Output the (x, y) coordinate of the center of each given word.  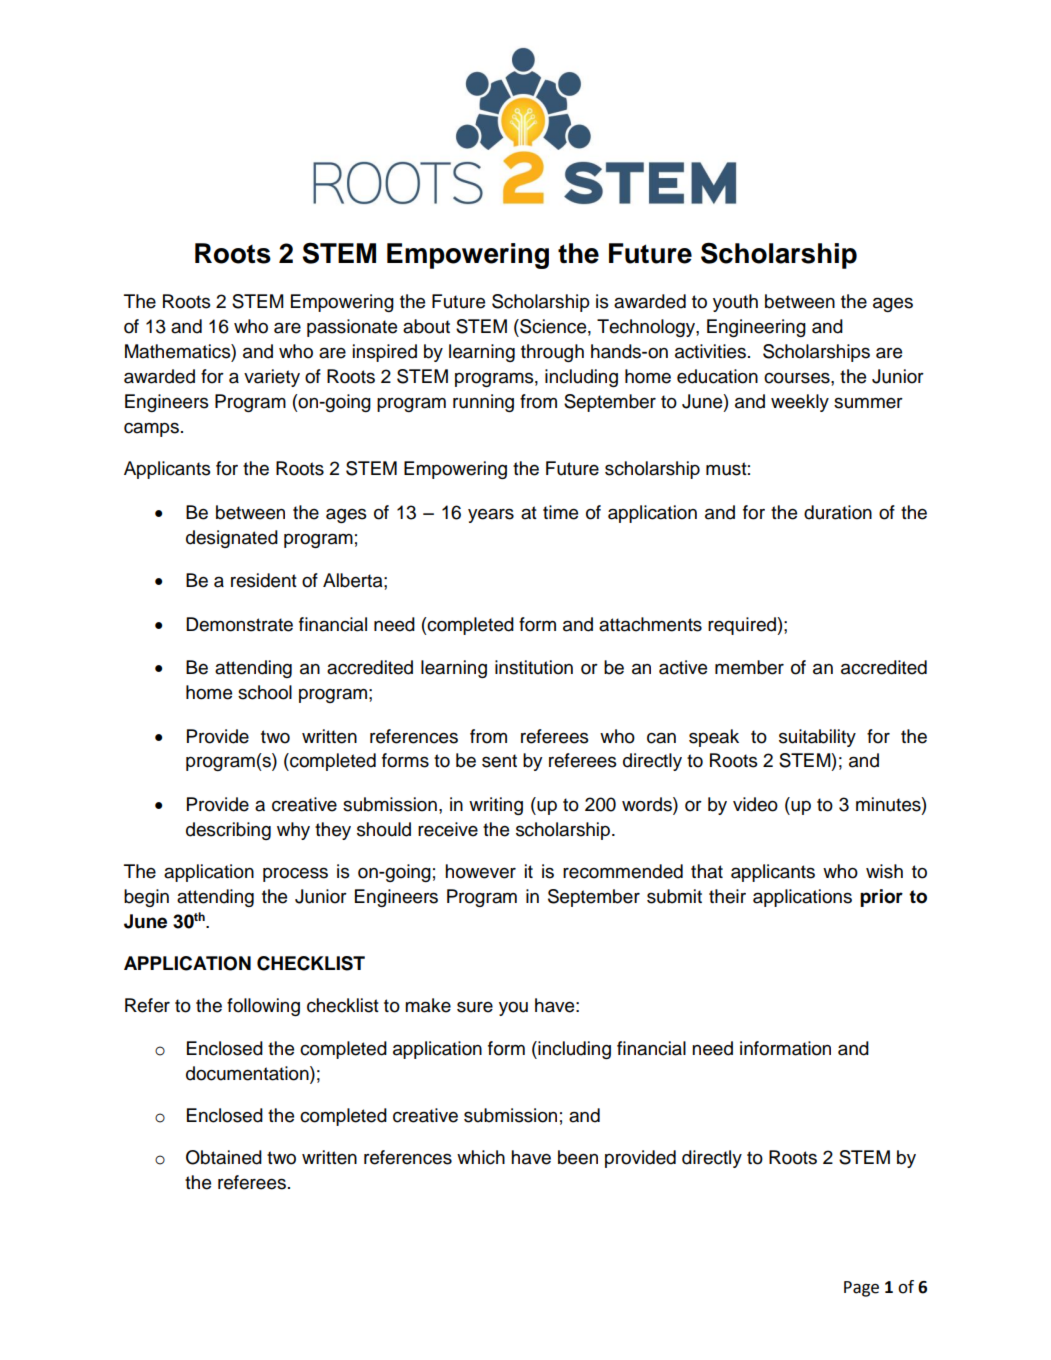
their (727, 896)
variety (272, 378)
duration (838, 512)
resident (264, 580)
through (552, 353)
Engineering (756, 328)
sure (475, 1007)
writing (496, 806)
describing (228, 831)
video (755, 804)
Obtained (224, 1157)
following (263, 1007)
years (491, 515)
